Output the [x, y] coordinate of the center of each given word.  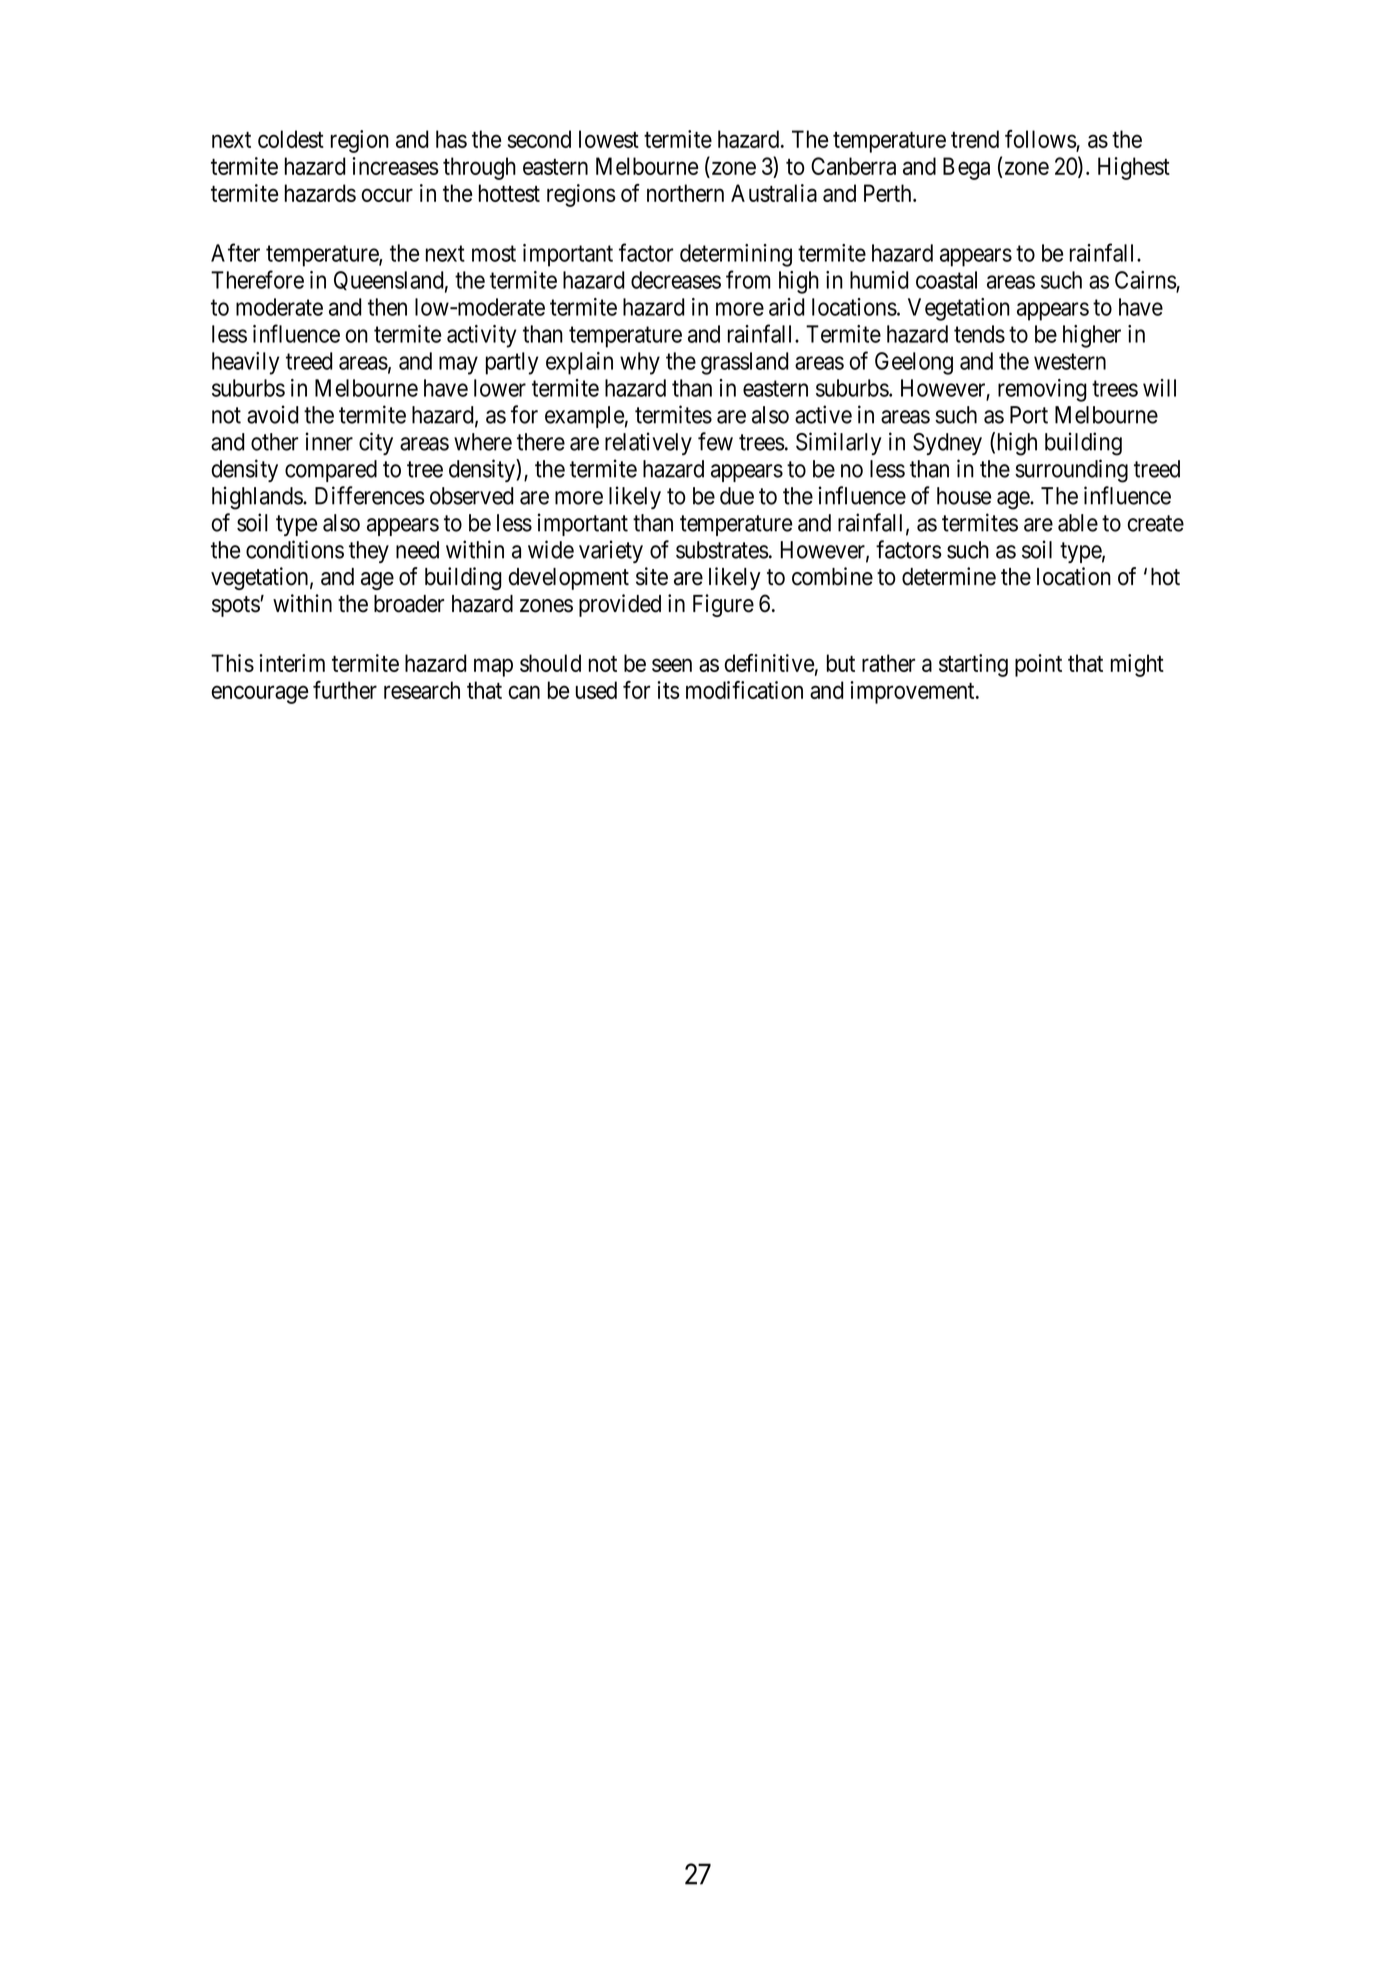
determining [736, 255]
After [235, 252]
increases [395, 166]
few [715, 441]
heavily [245, 363]
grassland [745, 363]
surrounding [1071, 471]
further [345, 690]
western [1070, 361]
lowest [609, 139]
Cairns [1146, 280]
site [652, 576]
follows [1041, 140]
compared [331, 471]
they [369, 552]
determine [949, 576]
